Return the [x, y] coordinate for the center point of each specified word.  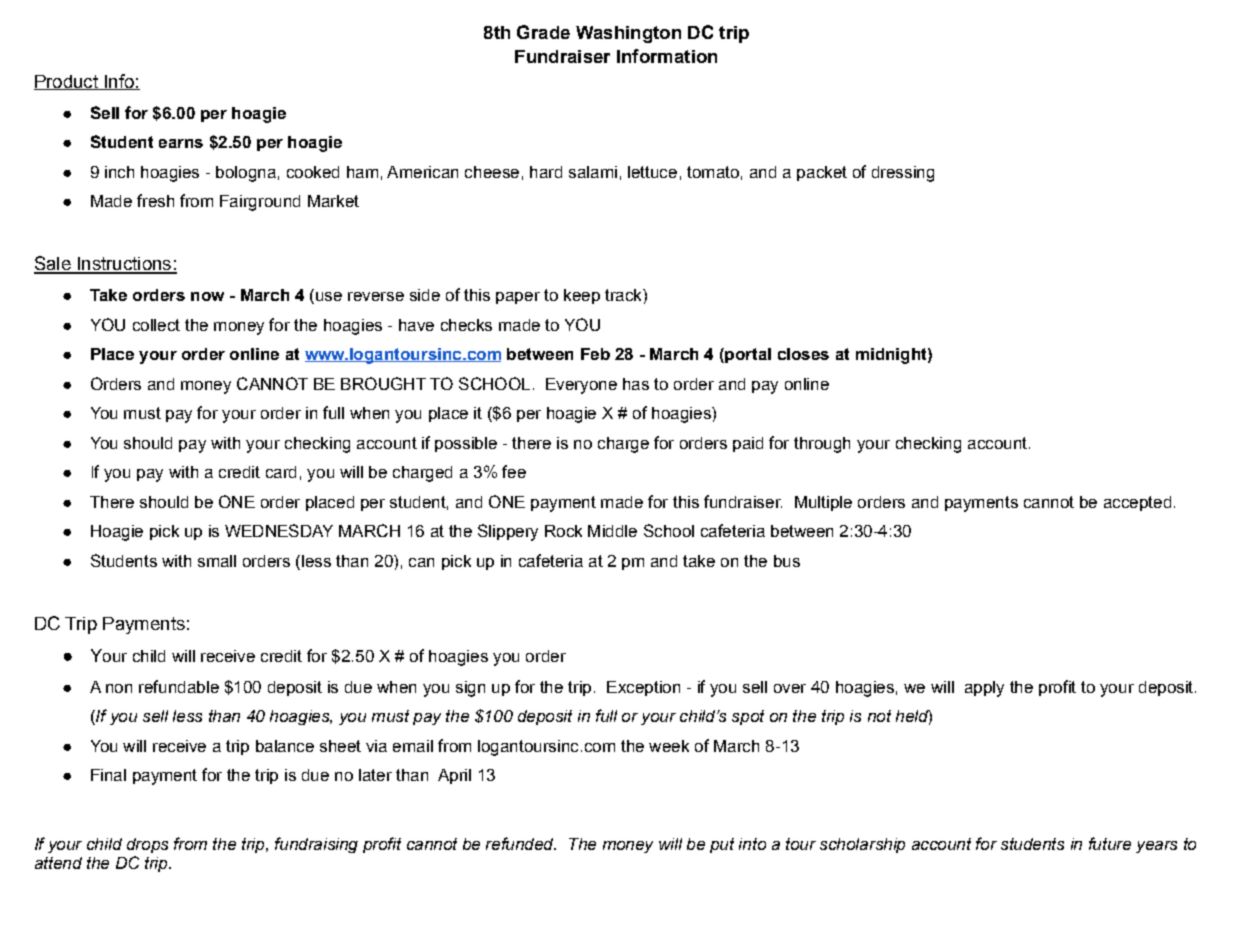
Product [67, 82]
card [281, 472]
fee [514, 471]
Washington [628, 34]
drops [147, 845]
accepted [1137, 503]
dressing [903, 174]
